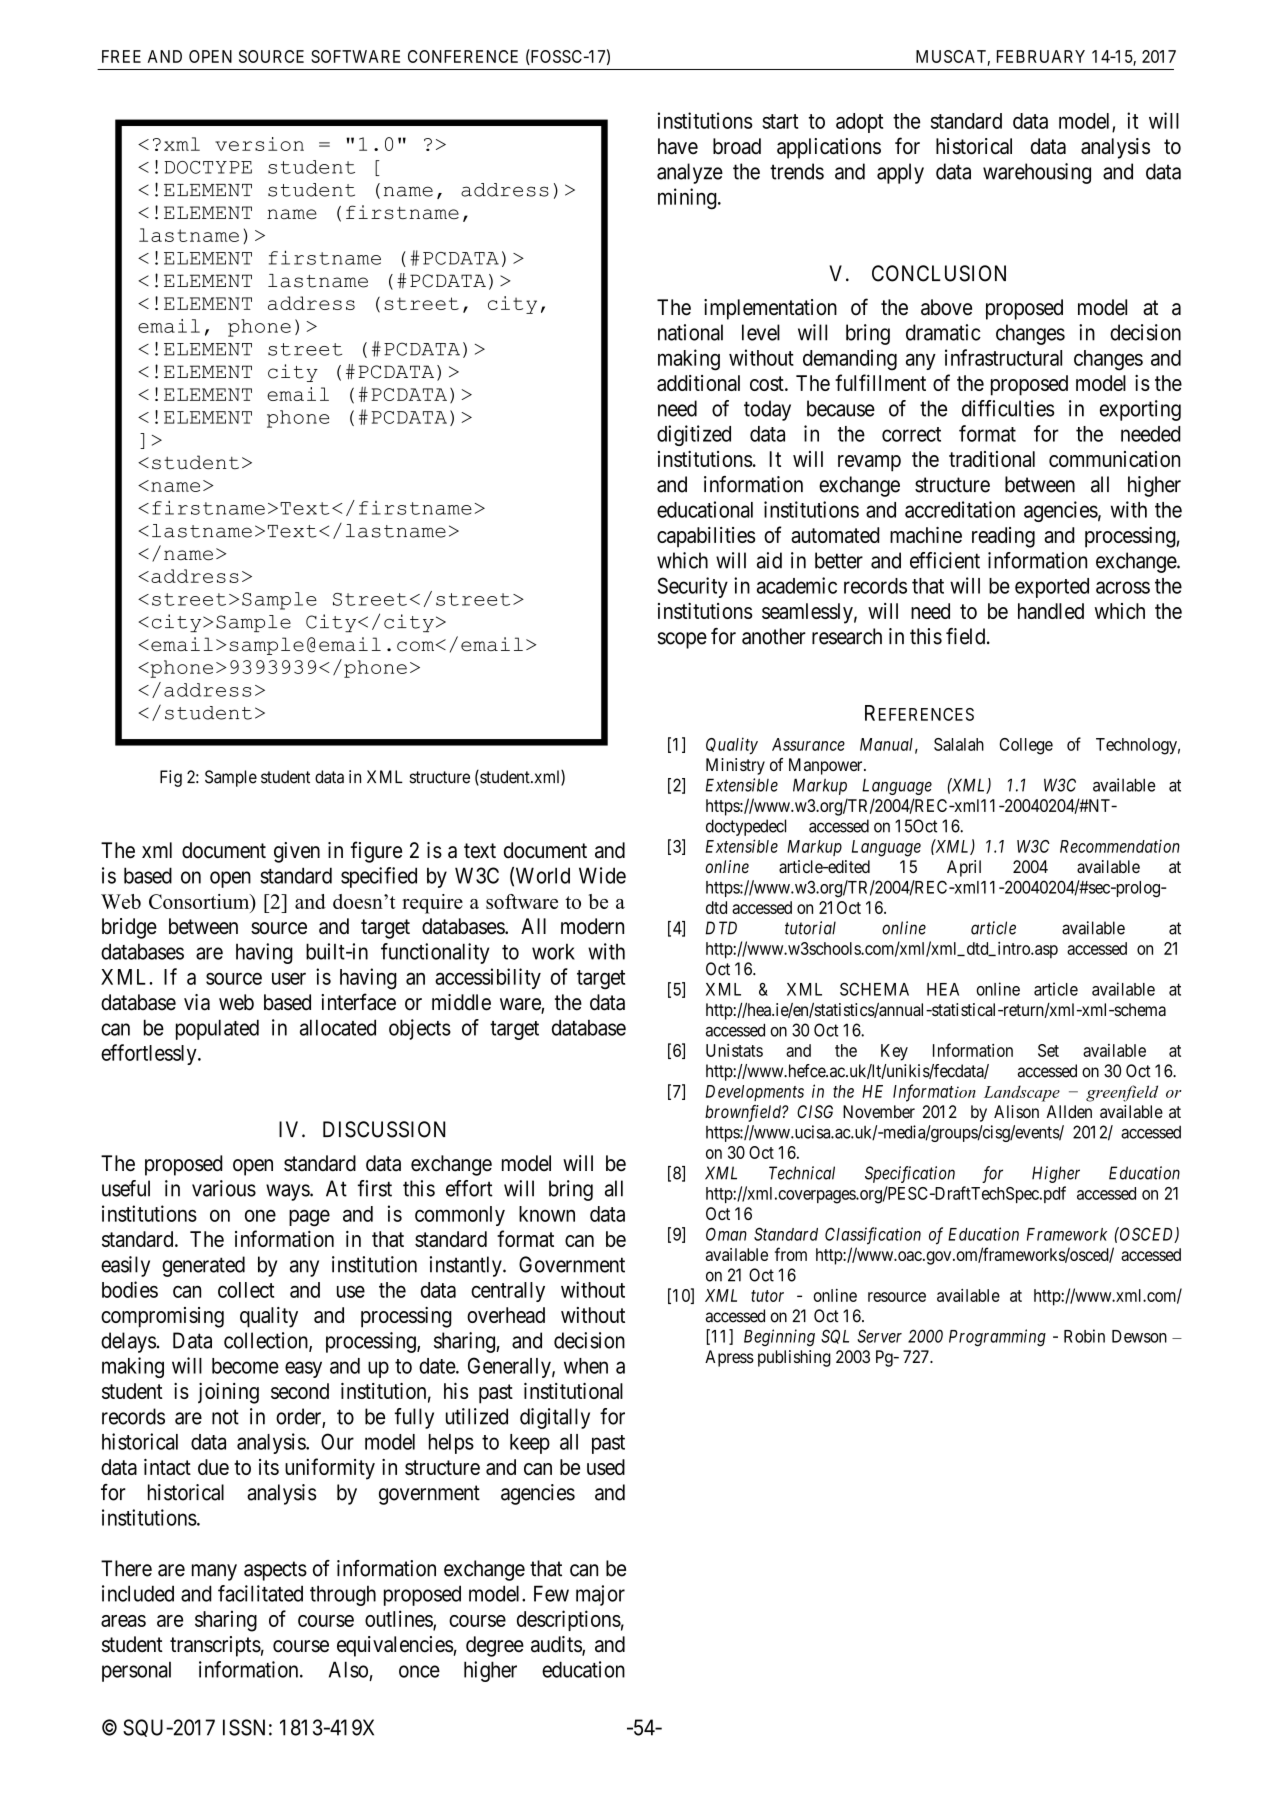 Image resolution: width=1282 pixels, height=1812 pixels. What do you see at coordinates (600, 1595) in the image?
I see `major` at bounding box center [600, 1595].
